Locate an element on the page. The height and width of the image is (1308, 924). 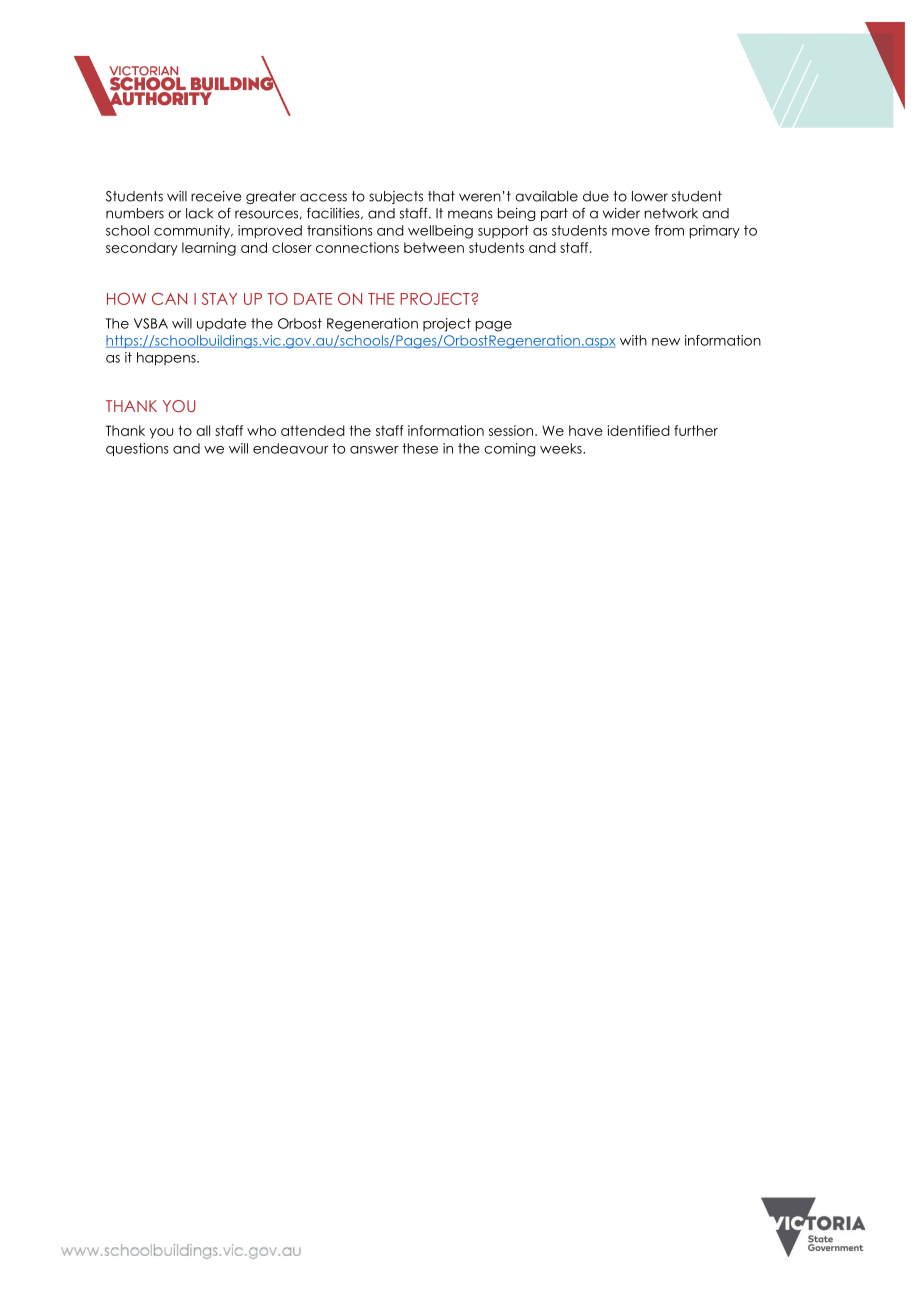
learning is located at coordinates (209, 249).
